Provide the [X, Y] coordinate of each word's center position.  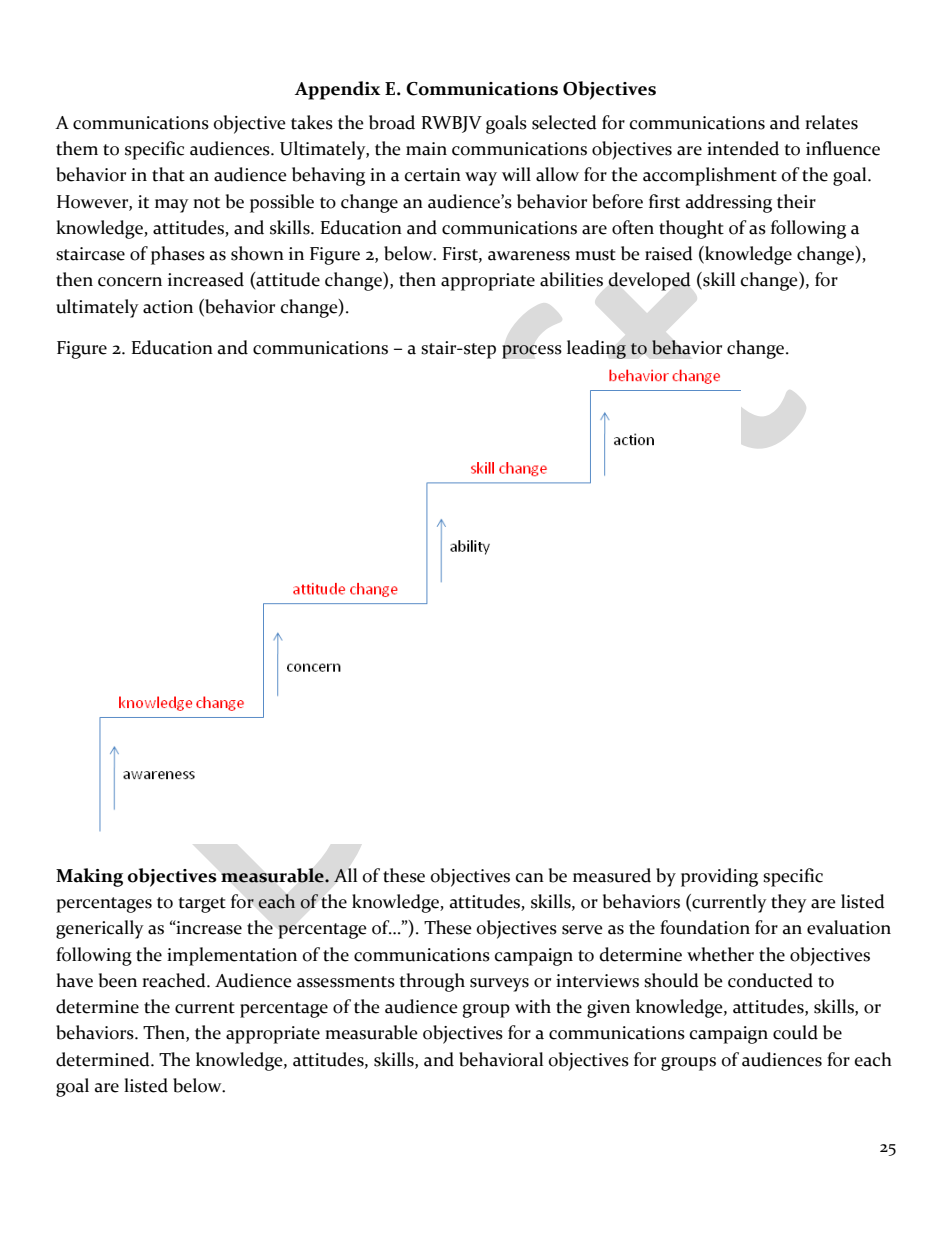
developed [650, 281]
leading [596, 349]
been [118, 980]
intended [743, 148]
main [426, 149]
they [789, 903]
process [532, 352]
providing [719, 877]
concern [130, 282]
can [530, 878]
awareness [529, 256]
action [168, 307]
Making [89, 877]
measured [612, 875]
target [202, 905]
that [168, 174]
